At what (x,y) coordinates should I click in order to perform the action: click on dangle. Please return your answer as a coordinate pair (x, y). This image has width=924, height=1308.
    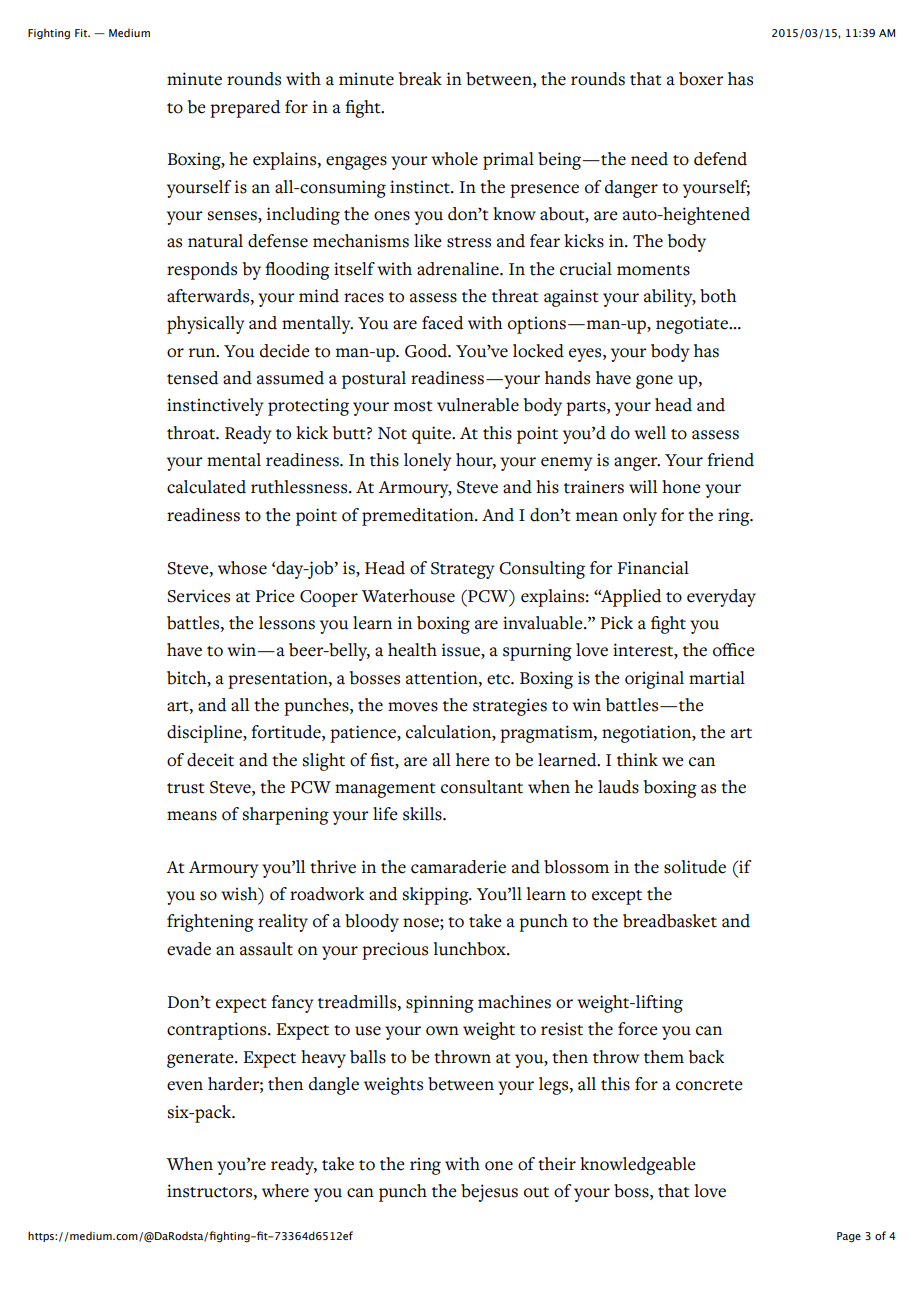
    Looking at the image, I should click on (334, 1086).
